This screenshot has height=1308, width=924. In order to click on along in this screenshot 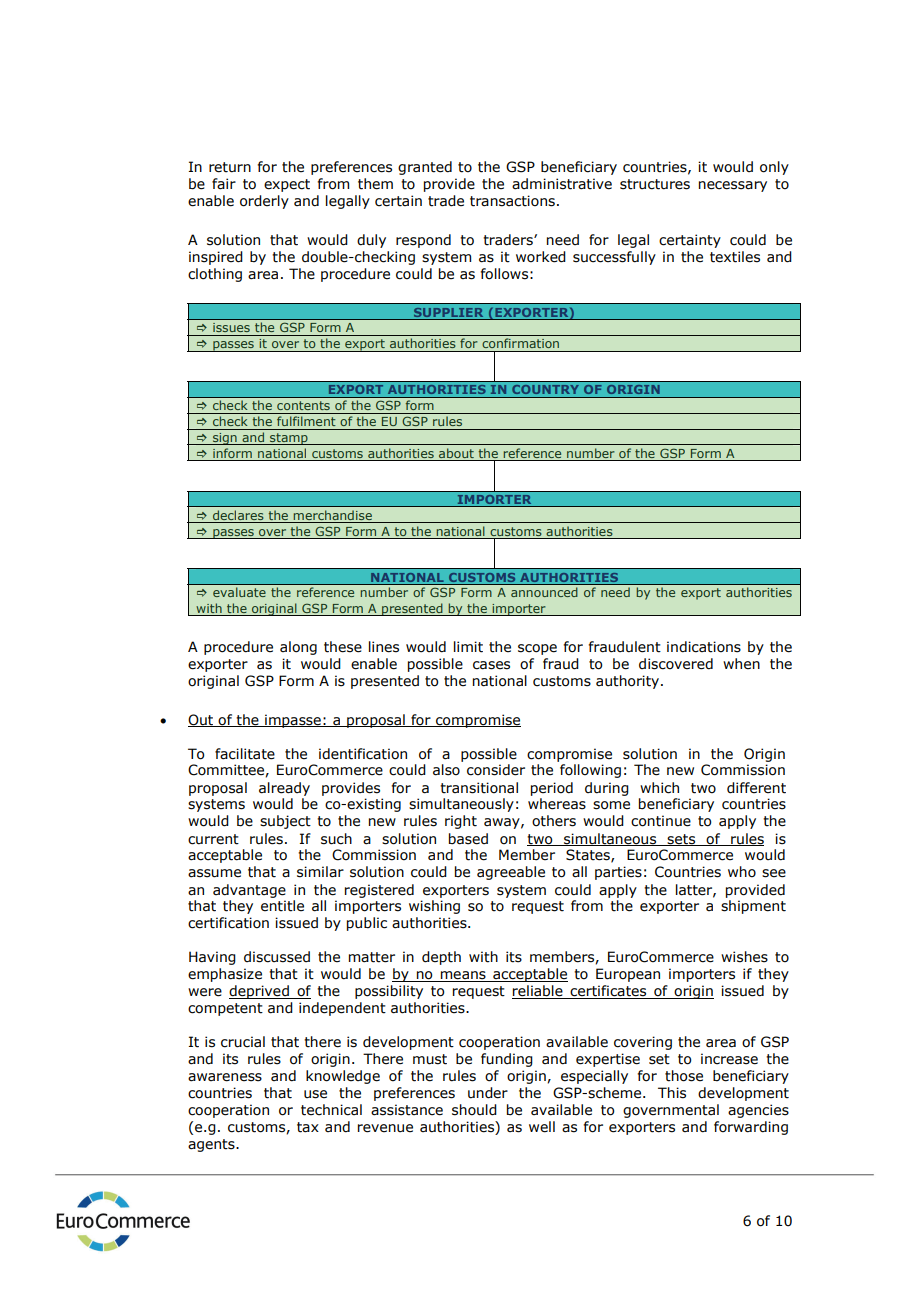, I will do `click(298, 648)`.
